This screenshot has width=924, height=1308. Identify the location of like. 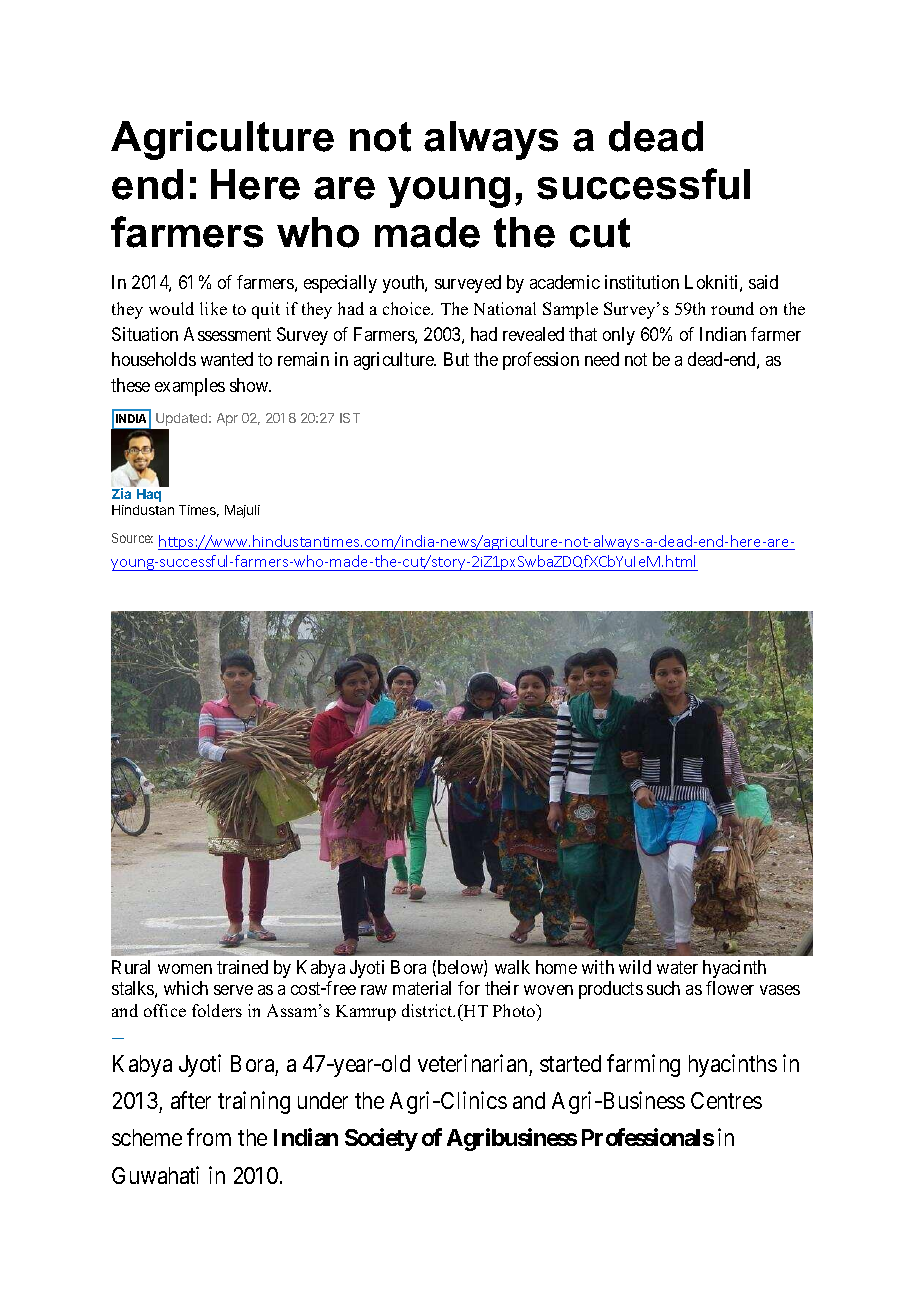
(213, 308).
